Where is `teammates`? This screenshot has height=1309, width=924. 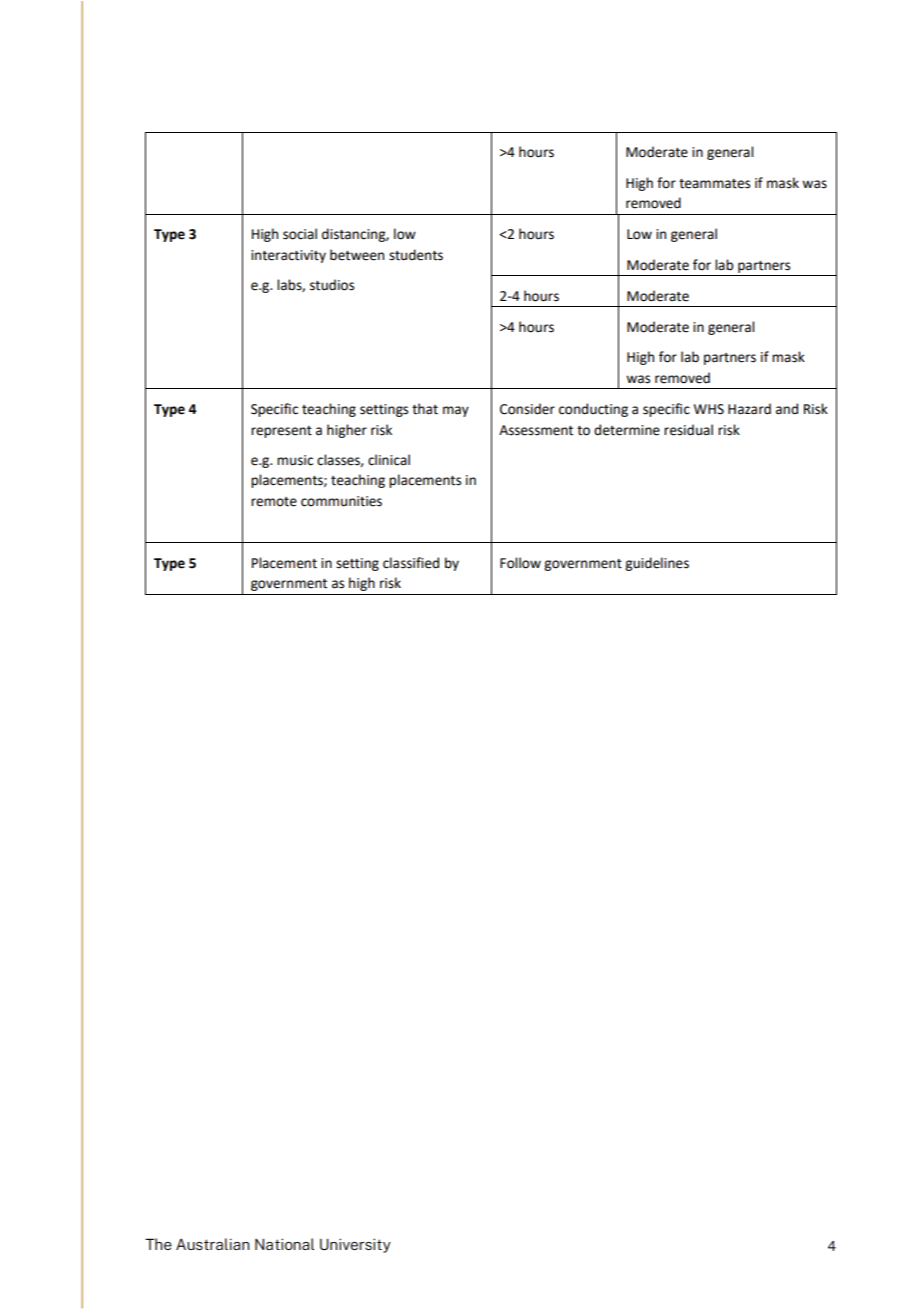 teammates is located at coordinates (714, 184).
